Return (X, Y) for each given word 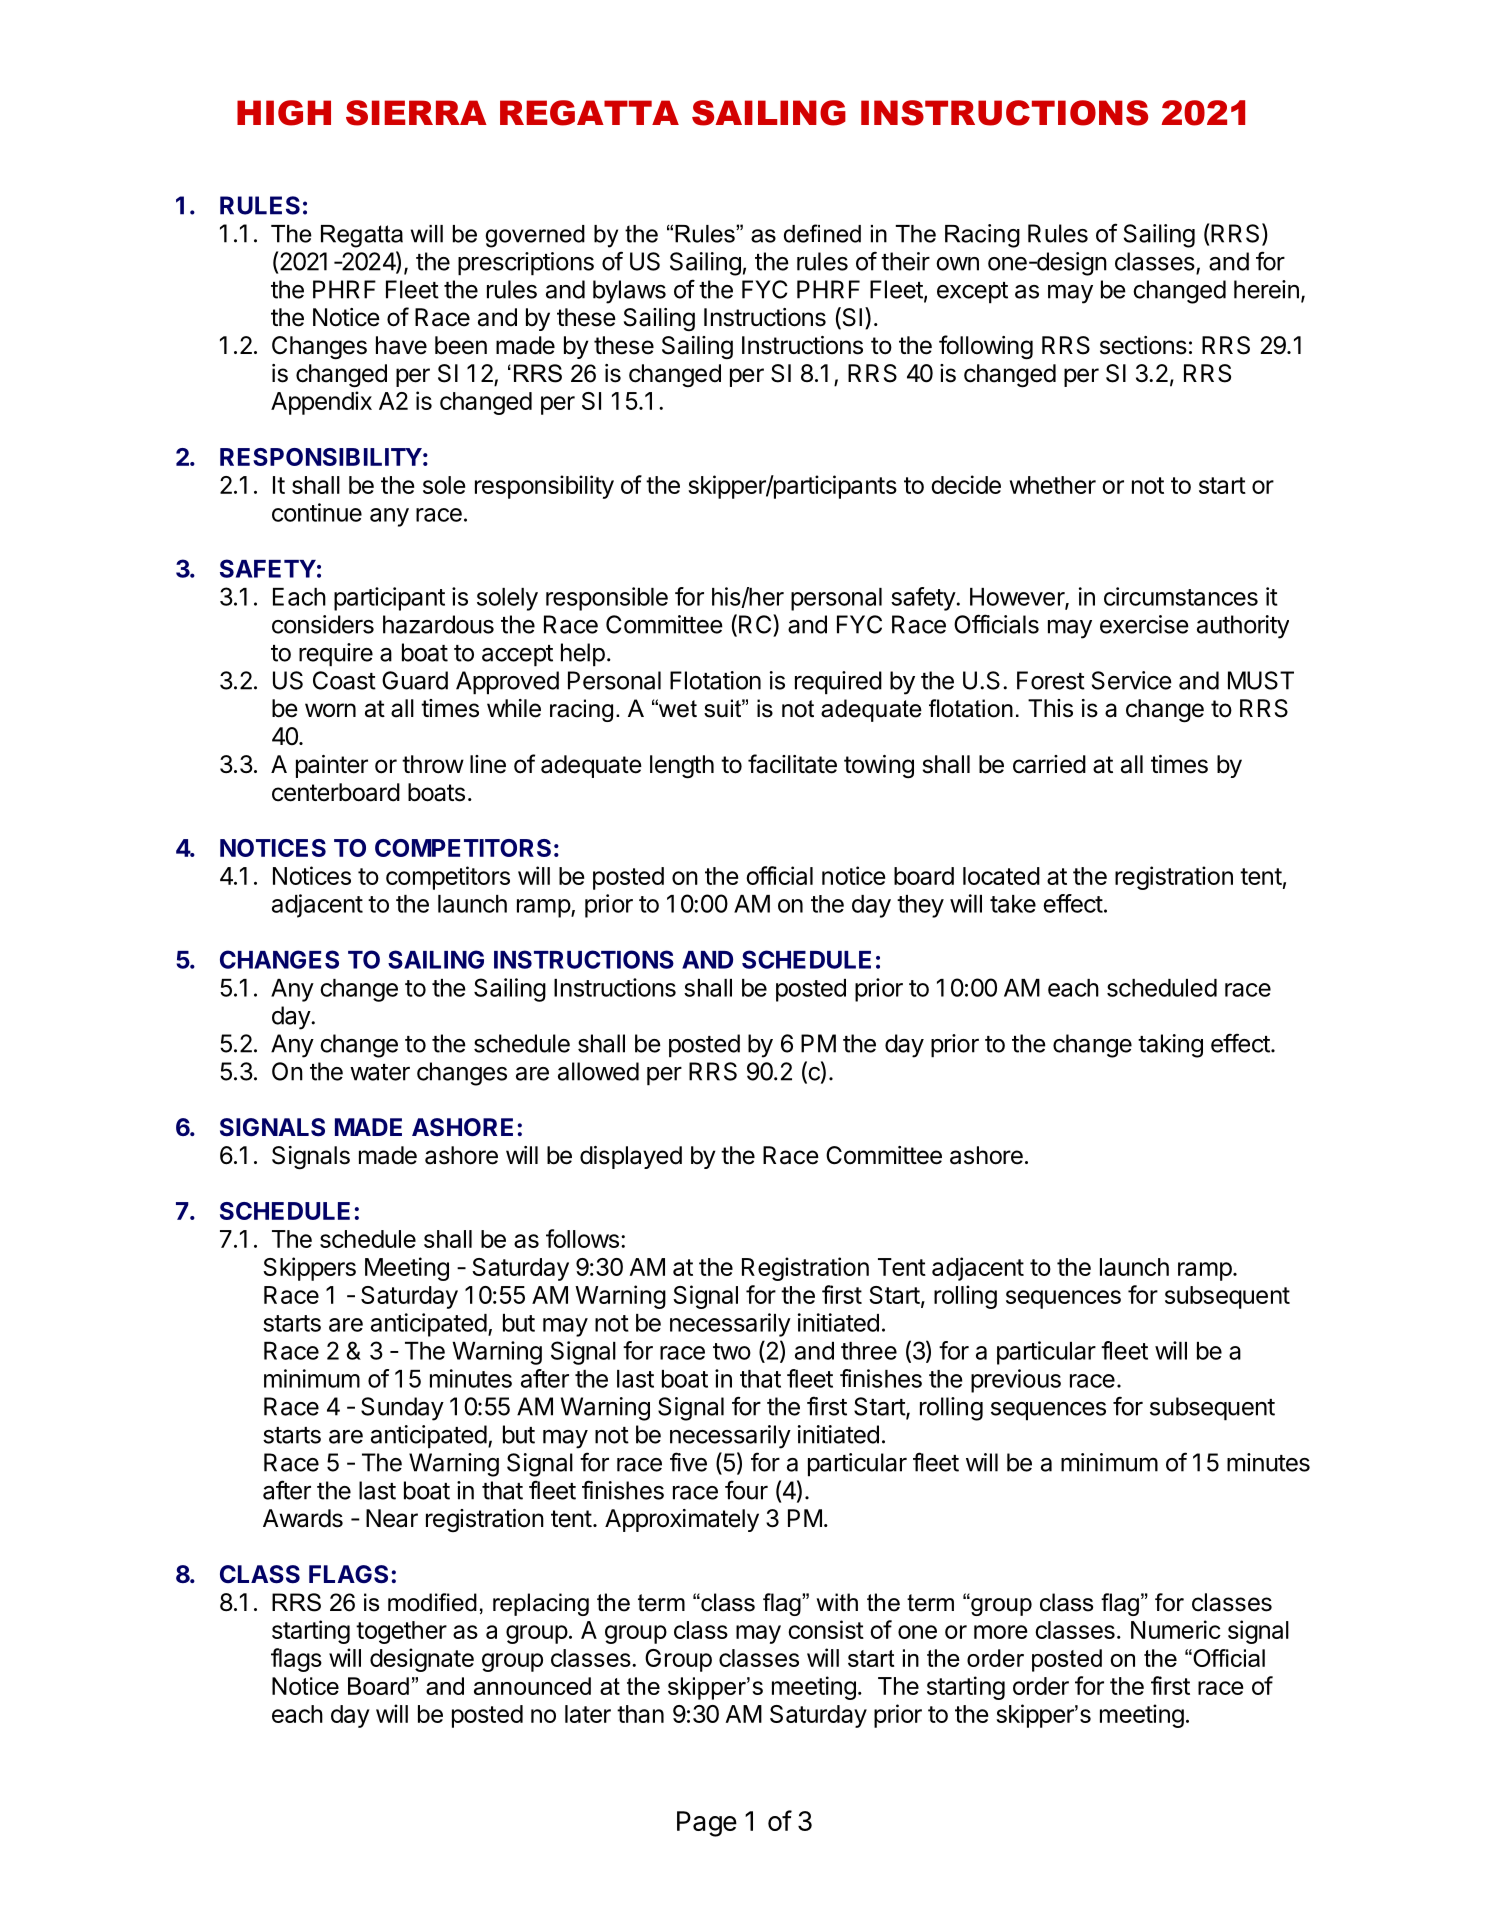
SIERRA (416, 113)
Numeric (1176, 1629)
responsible (607, 599)
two (732, 1351)
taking (1170, 1046)
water (380, 1072)
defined (822, 233)
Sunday (402, 1409)
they (920, 906)
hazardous (438, 624)
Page (707, 1824)
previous (1016, 1381)
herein (1266, 289)
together (401, 1632)
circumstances (1181, 596)
